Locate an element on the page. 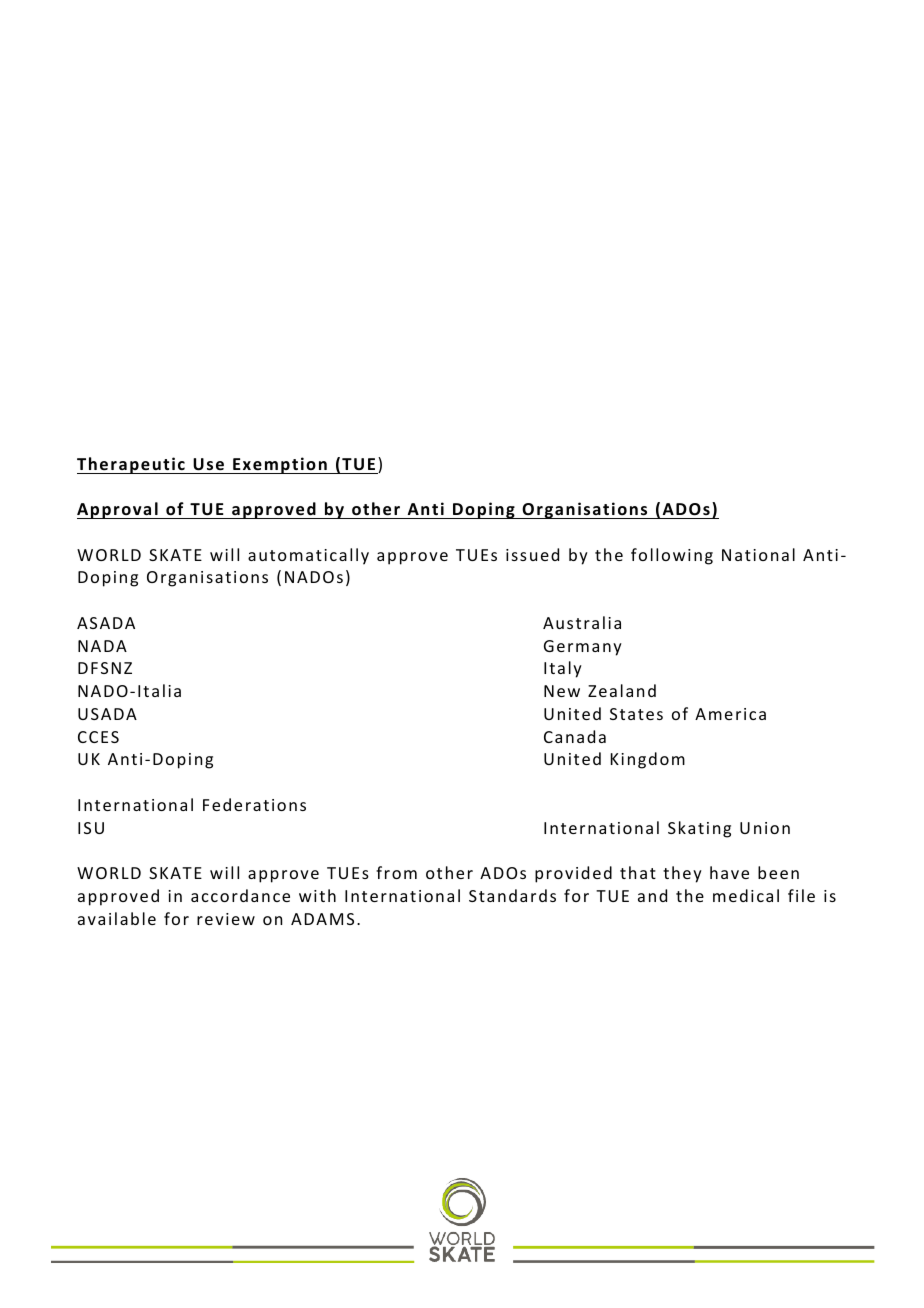  following is located at coordinates (672, 556).
